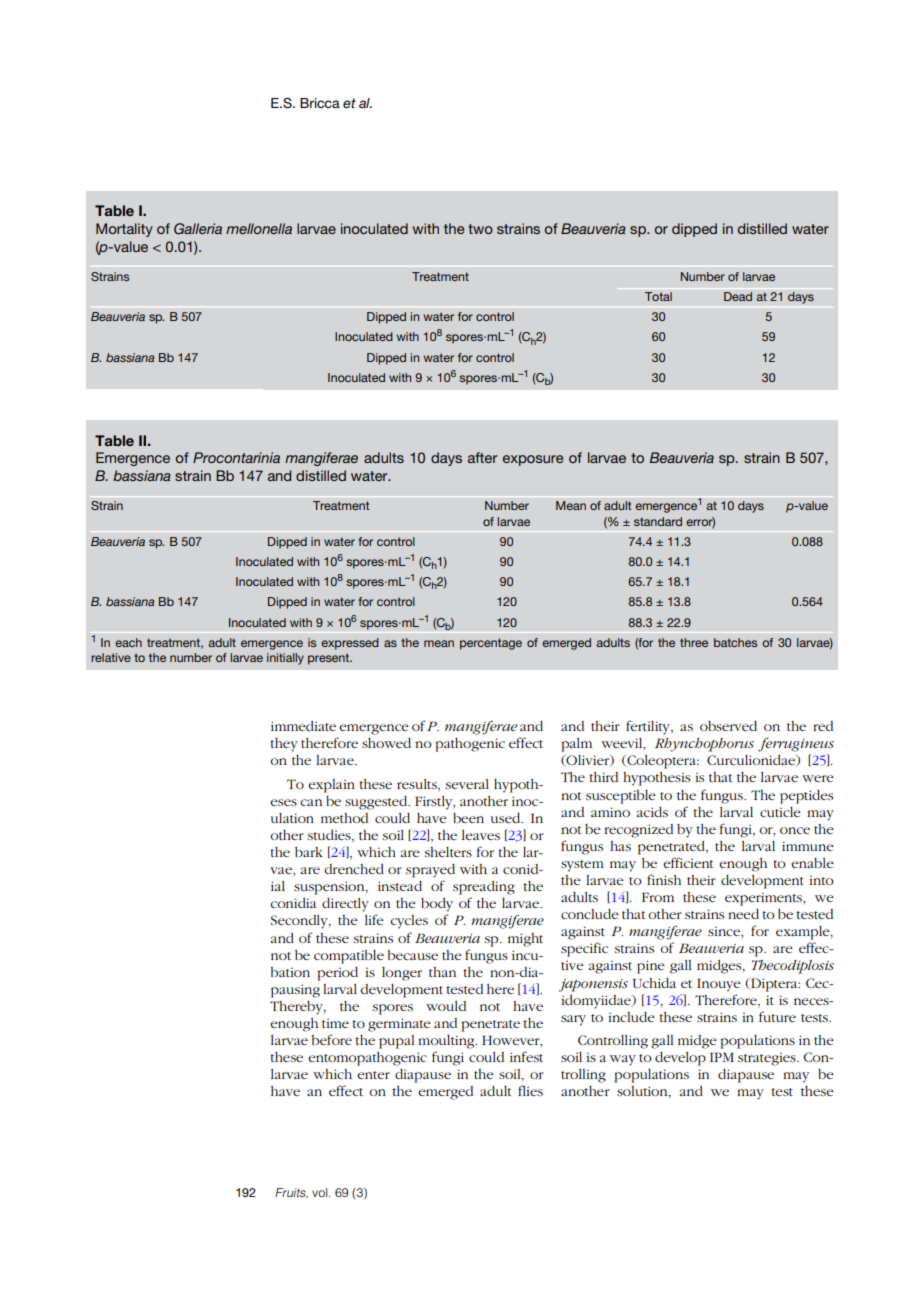 The width and height of the image is (924, 1308). Describe the element at coordinates (533, 460) in the image. I see `exposure` at that location.
